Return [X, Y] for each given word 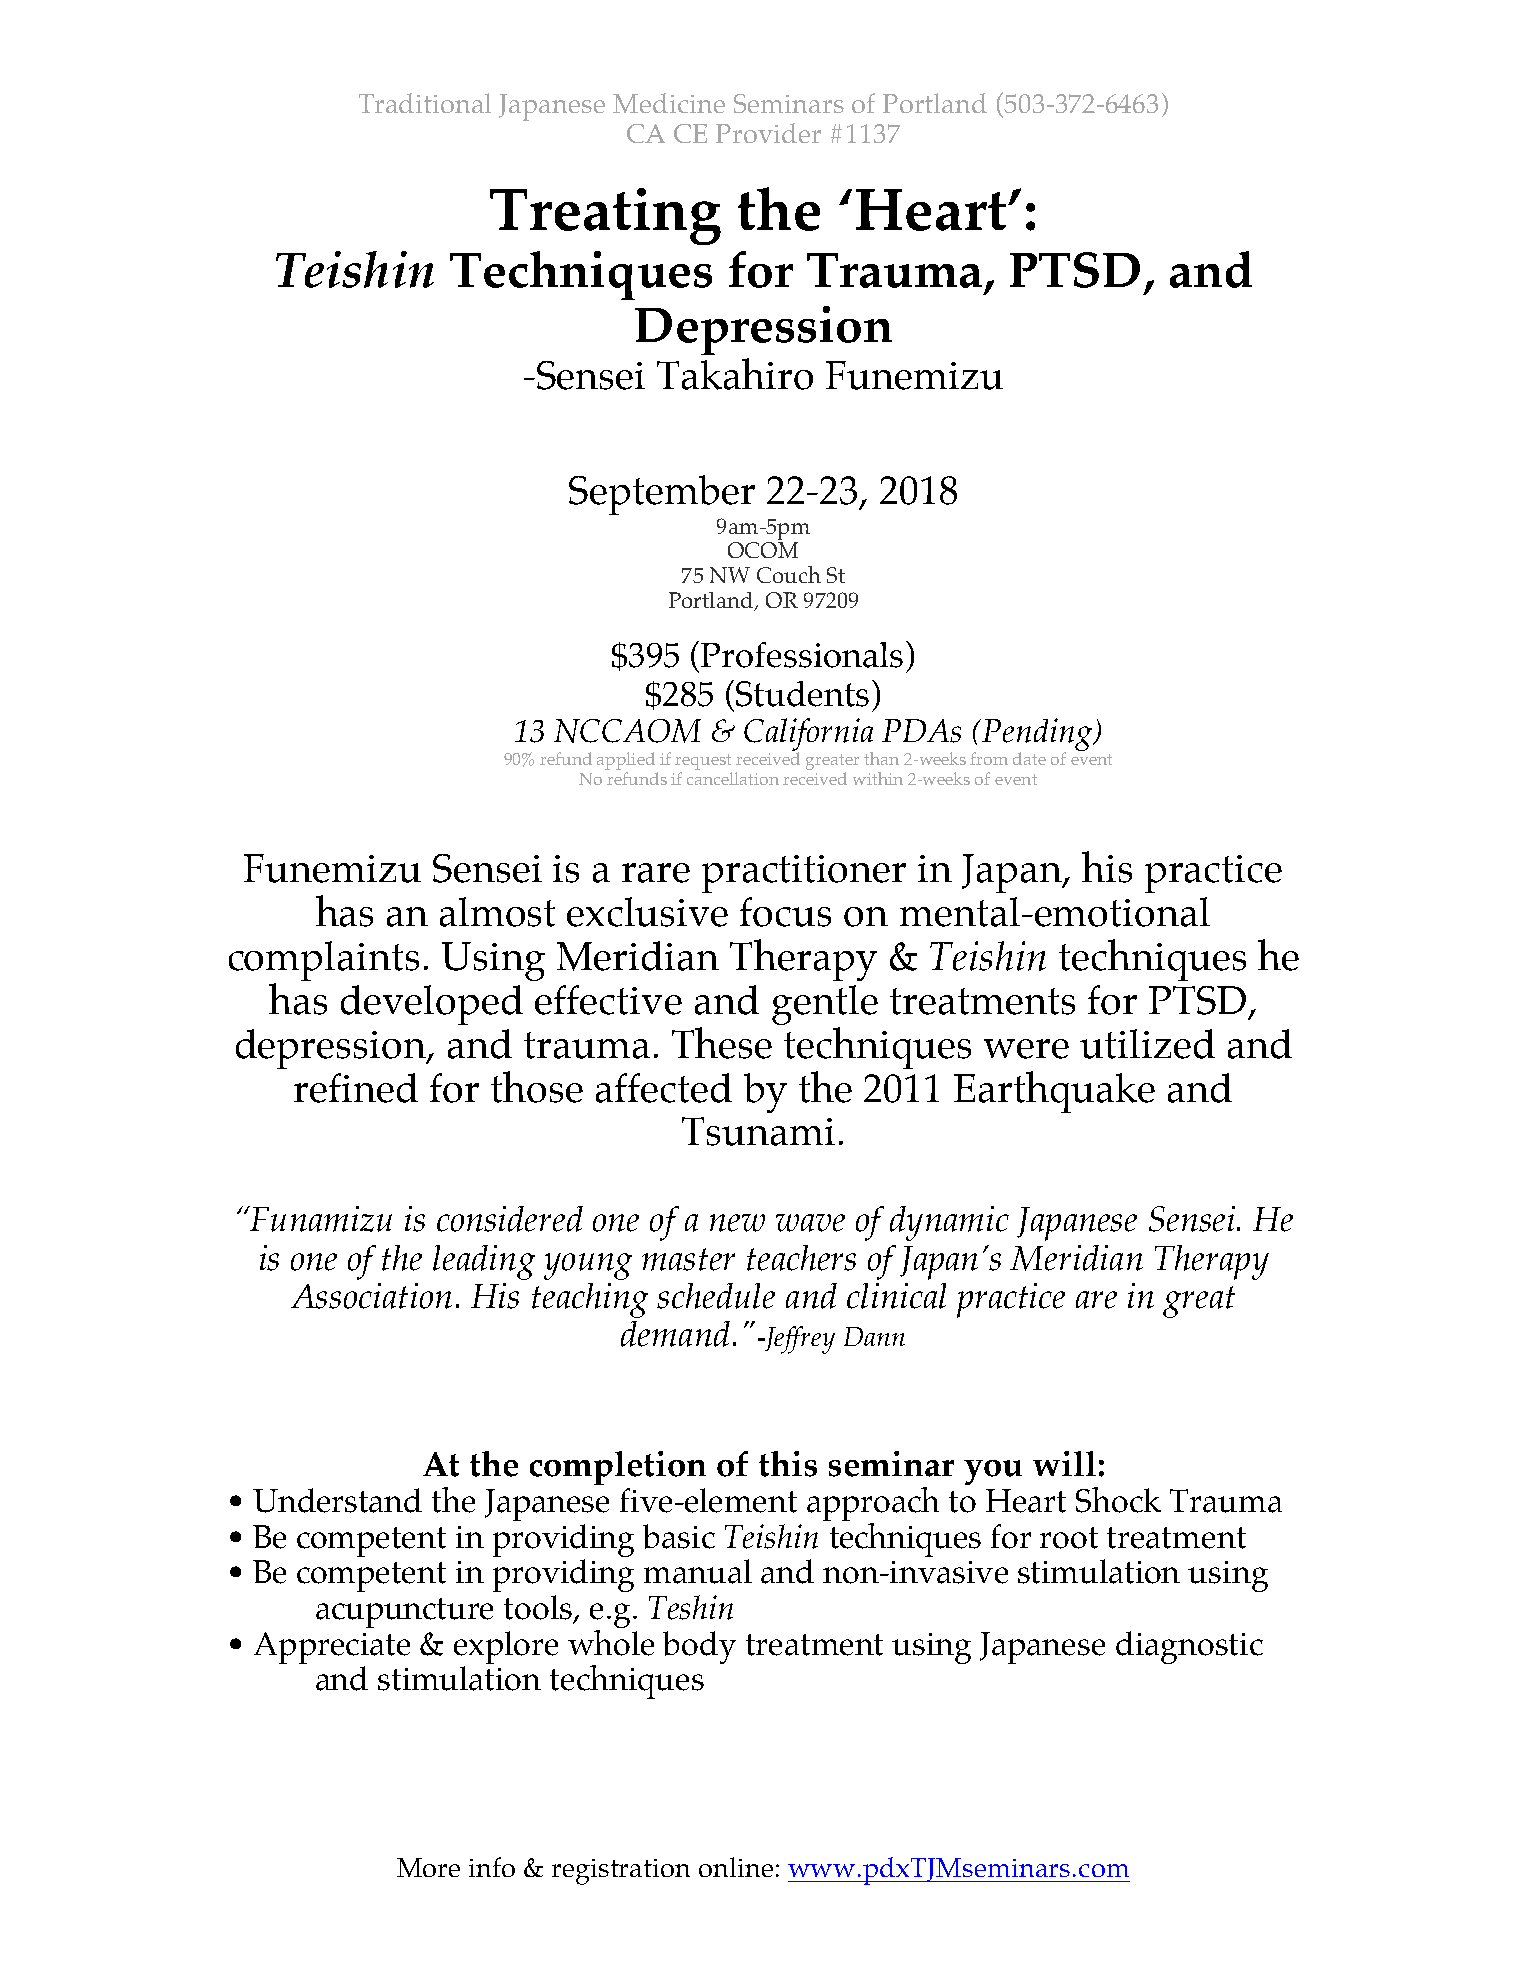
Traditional [425, 103]
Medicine [669, 103]
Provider [768, 133]
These [722, 1043]
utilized [1147, 1044]
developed [432, 1005]
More [428, 1867]
